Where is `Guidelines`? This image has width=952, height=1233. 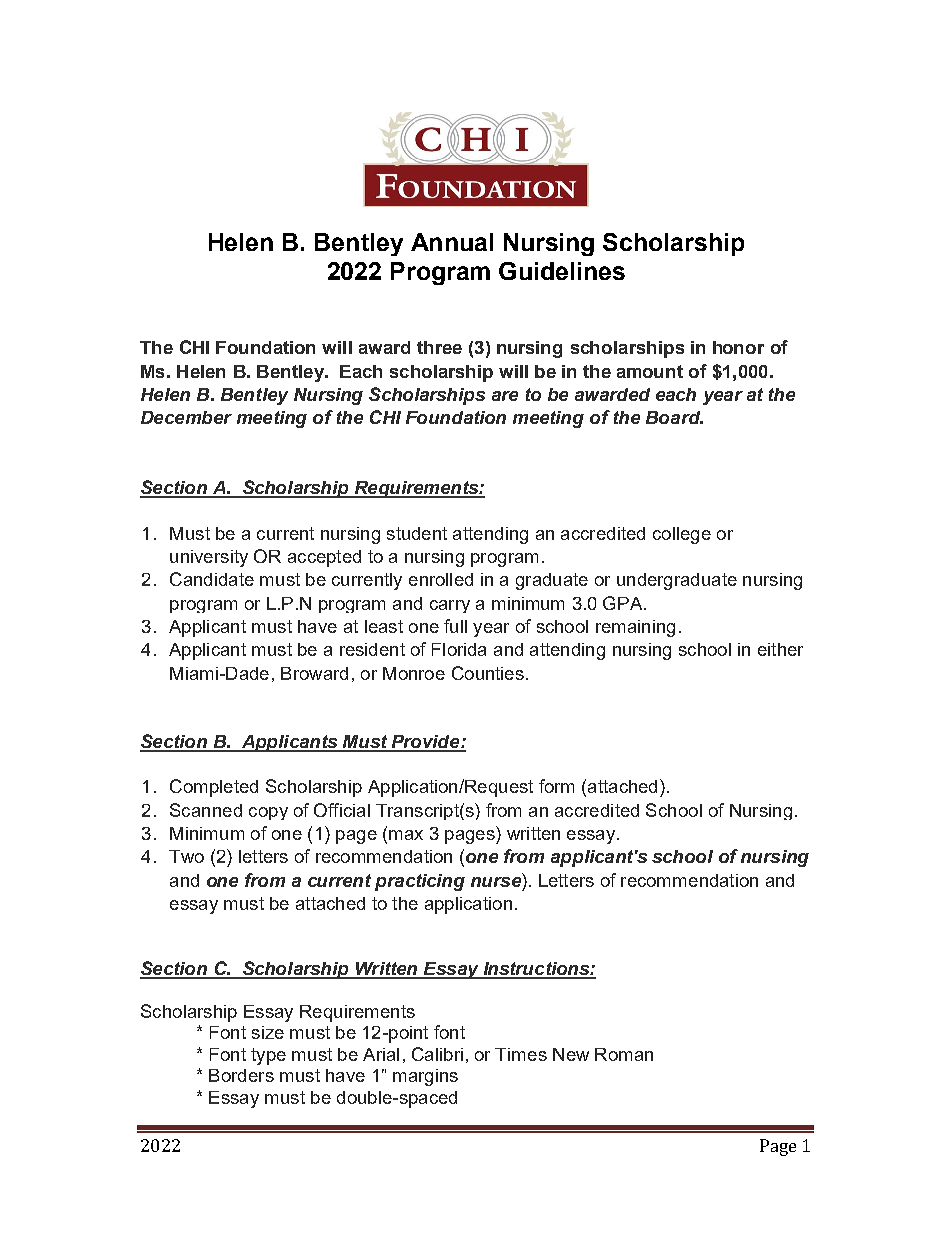 Guidelines is located at coordinates (562, 271).
